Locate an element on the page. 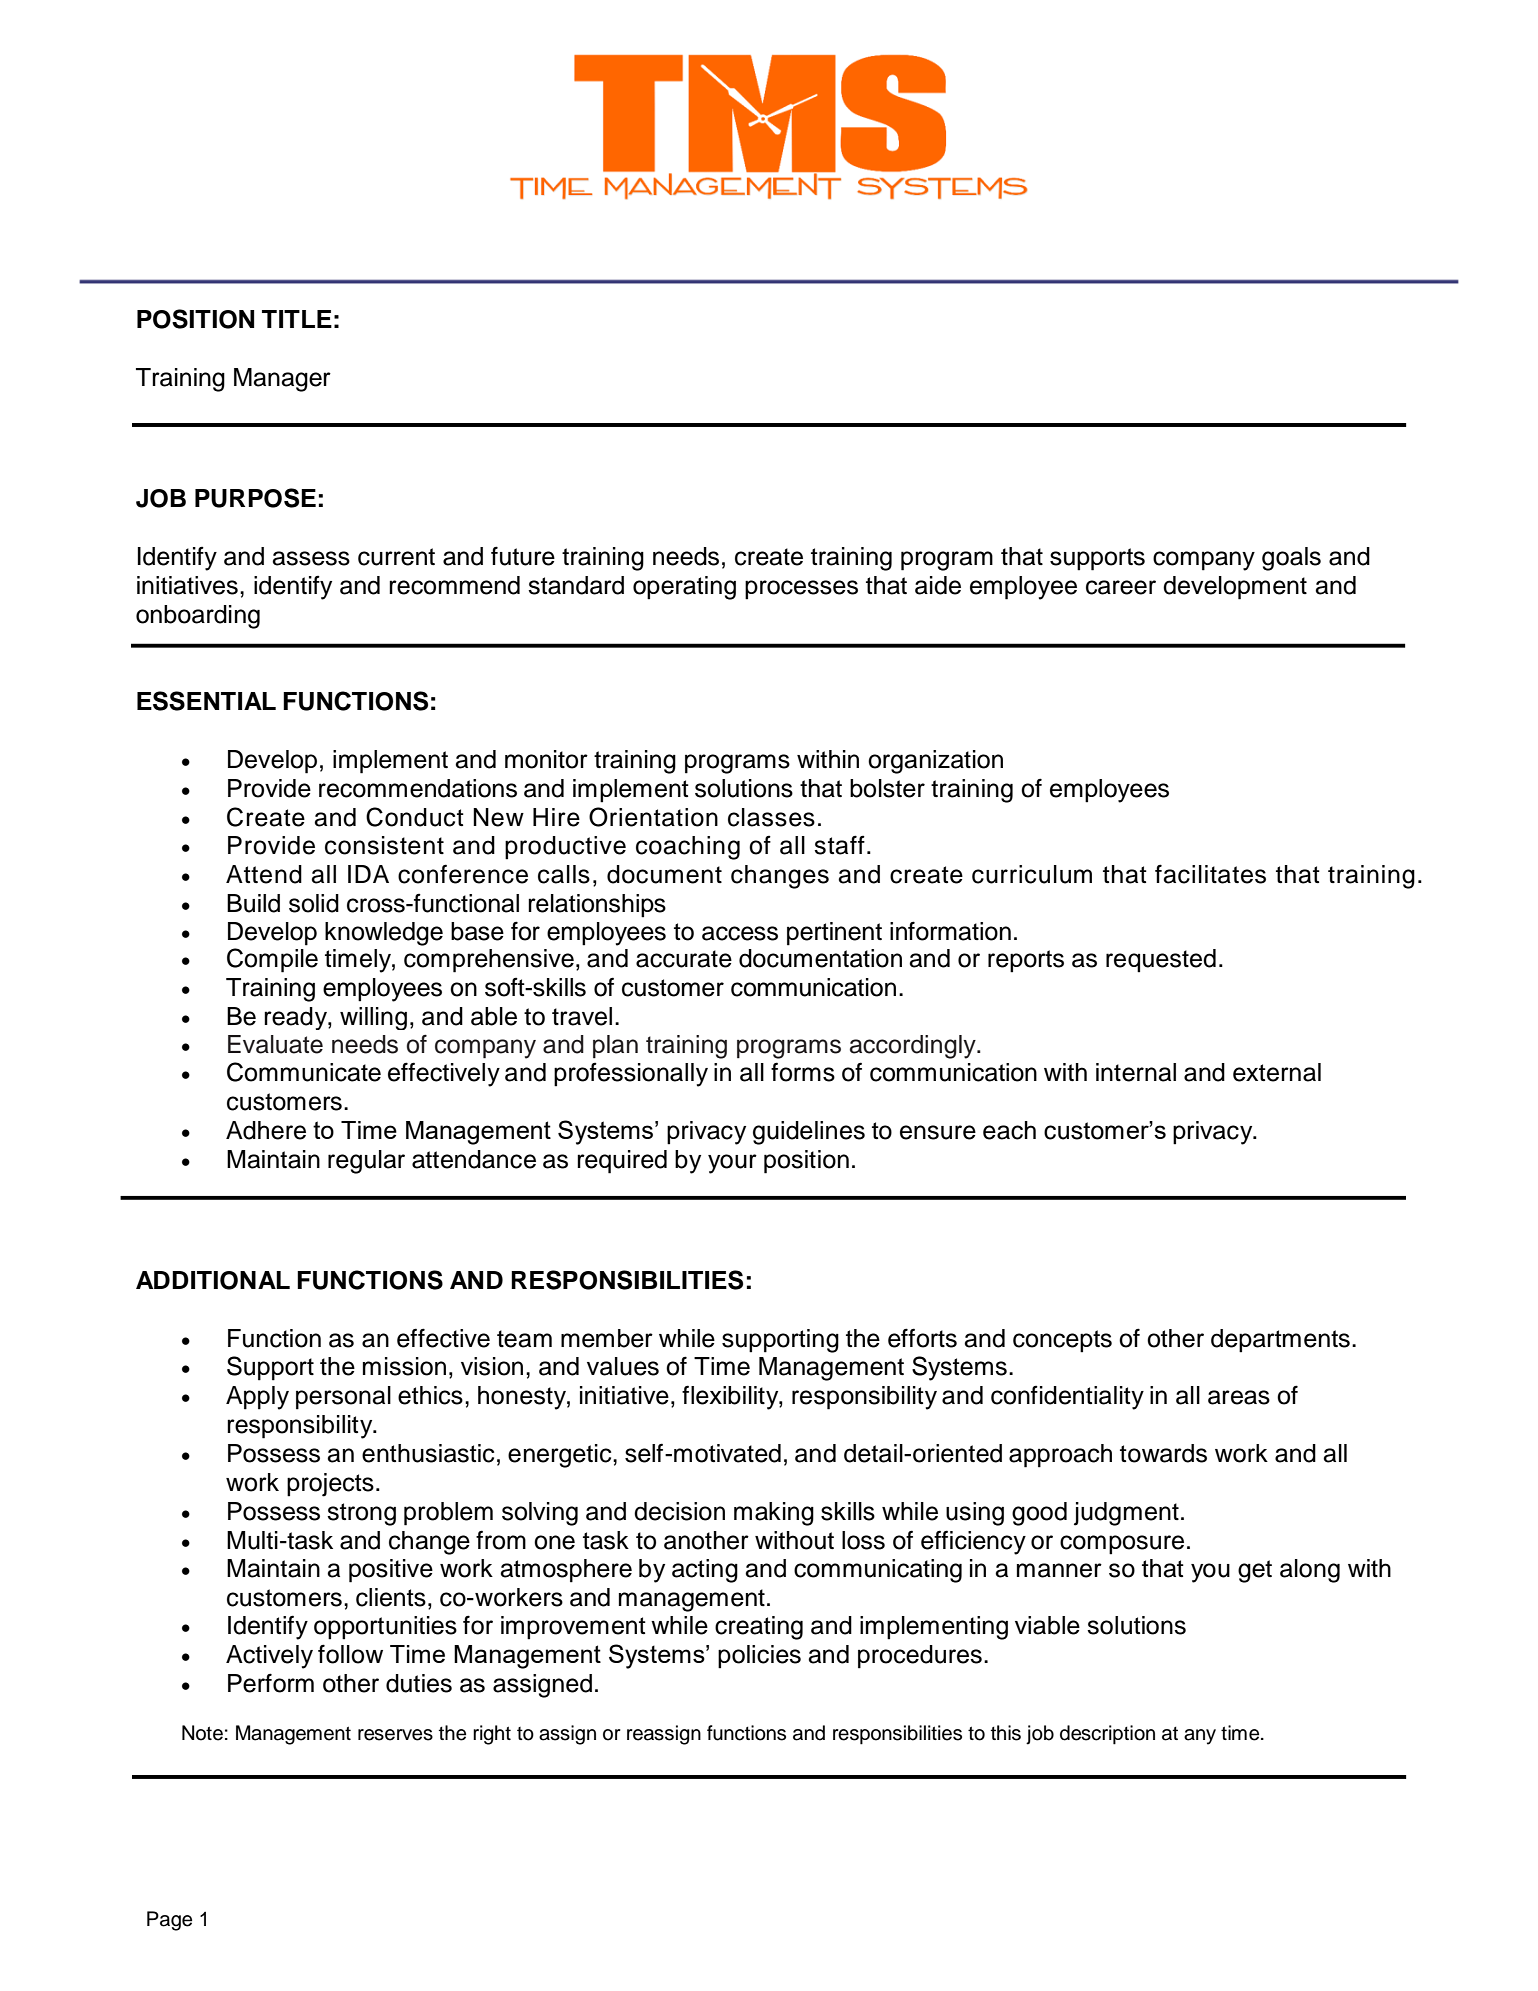  areas is located at coordinates (1239, 1397).
